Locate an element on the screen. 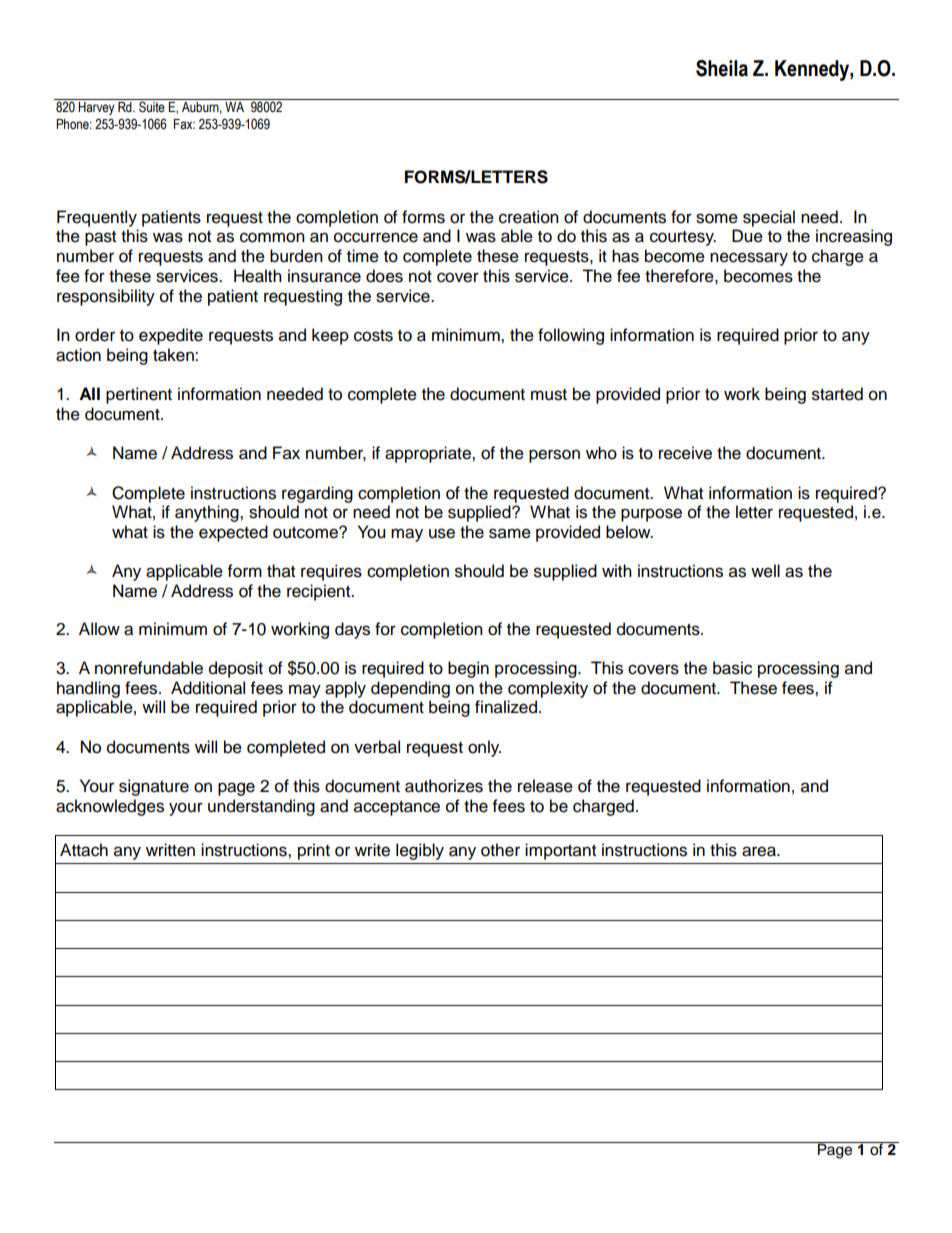  other is located at coordinates (500, 850).
